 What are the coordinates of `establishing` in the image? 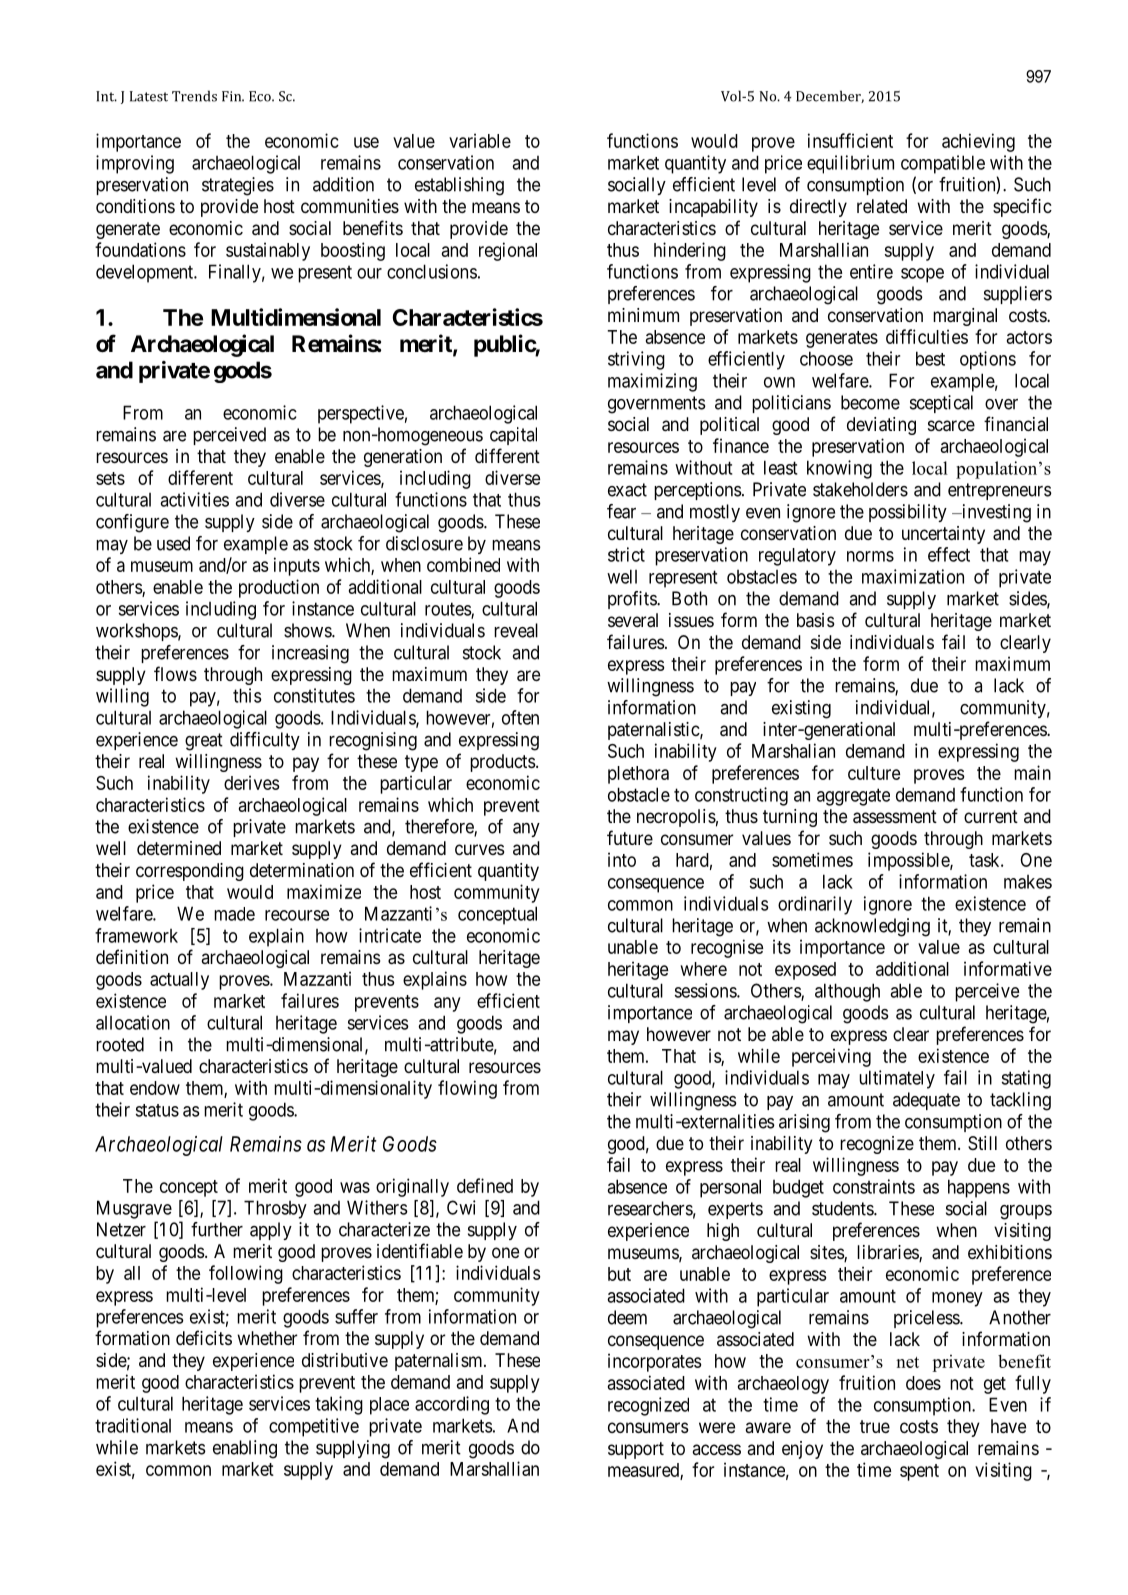 It's located at (459, 186).
